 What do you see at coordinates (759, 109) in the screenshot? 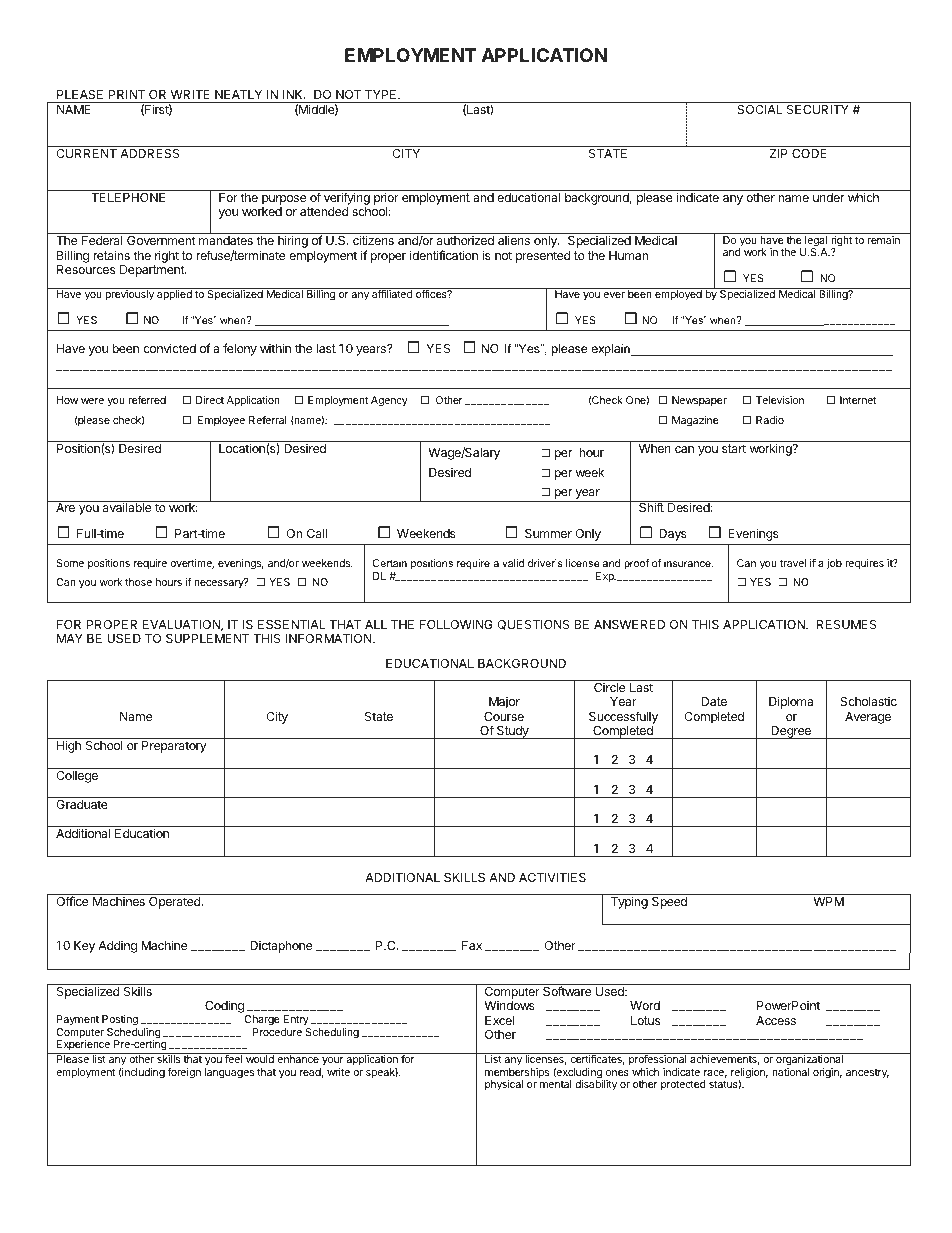
I see `SOCIAL` at bounding box center [759, 109].
